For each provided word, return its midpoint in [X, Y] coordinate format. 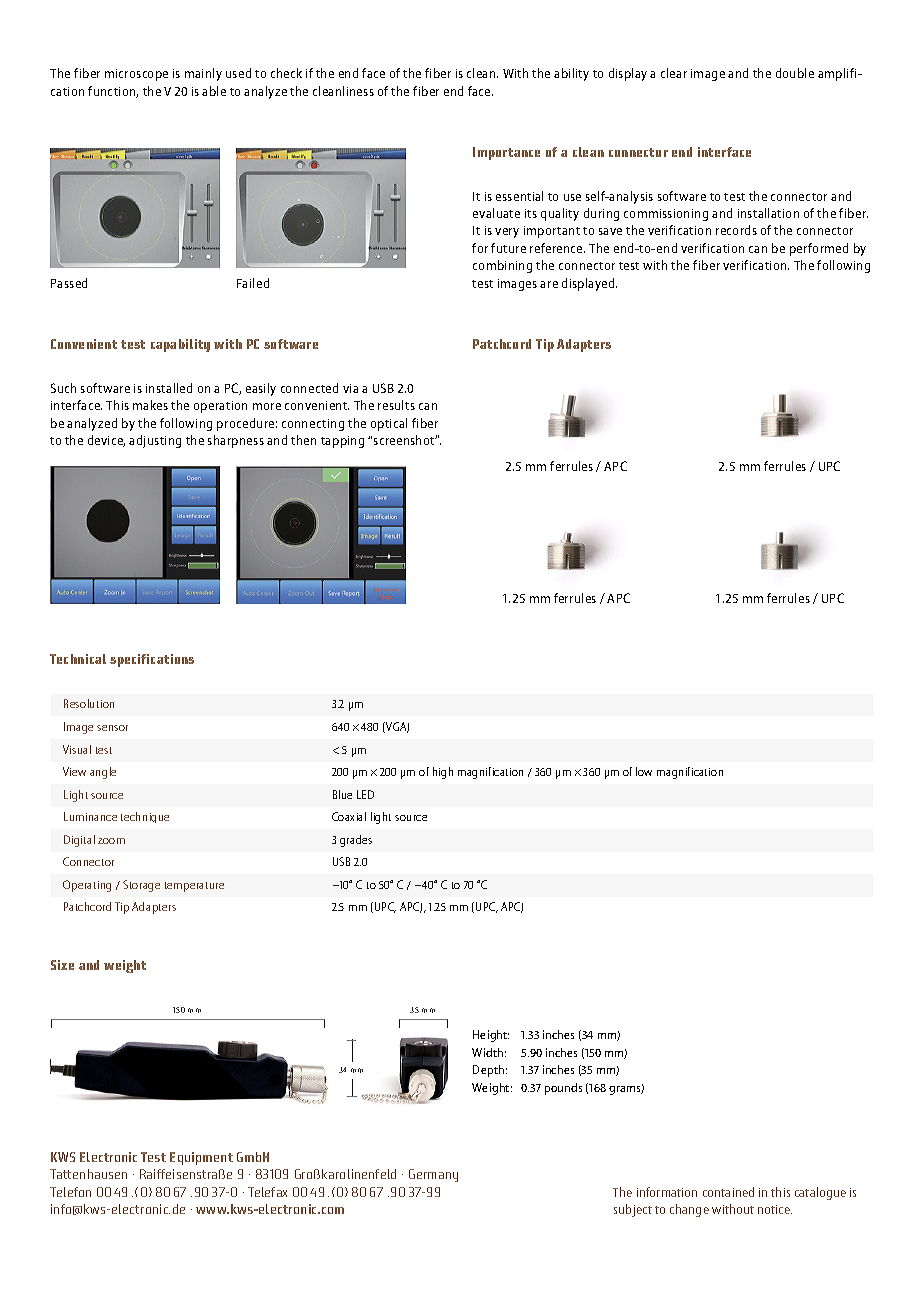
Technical [78, 659]
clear [674, 73]
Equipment [201, 1158]
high [443, 773]
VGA [397, 727]
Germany [433, 1175]
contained [728, 1192]
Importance [506, 153]
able [214, 91]
